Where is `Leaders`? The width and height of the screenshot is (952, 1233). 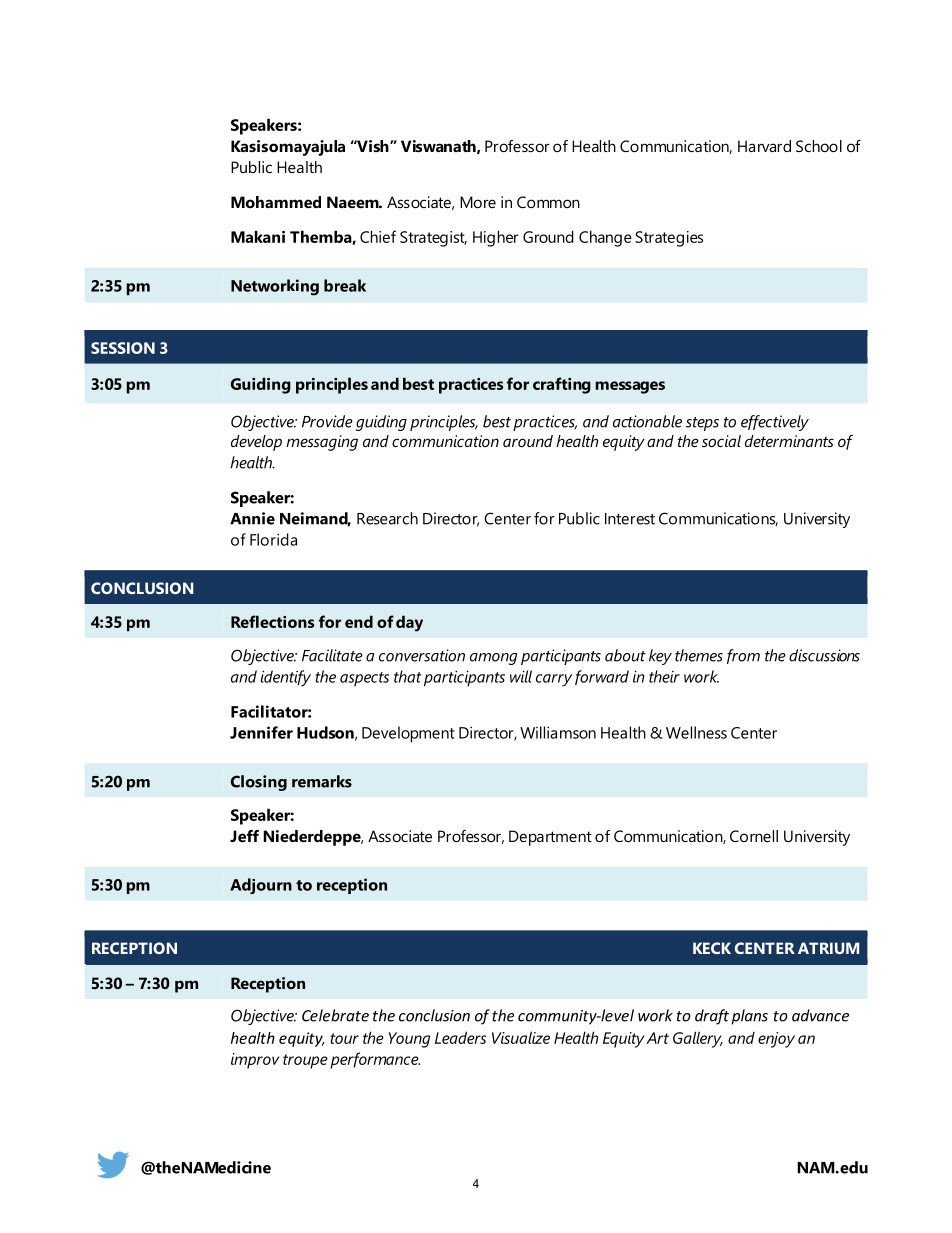
Leaders is located at coordinates (460, 1037).
